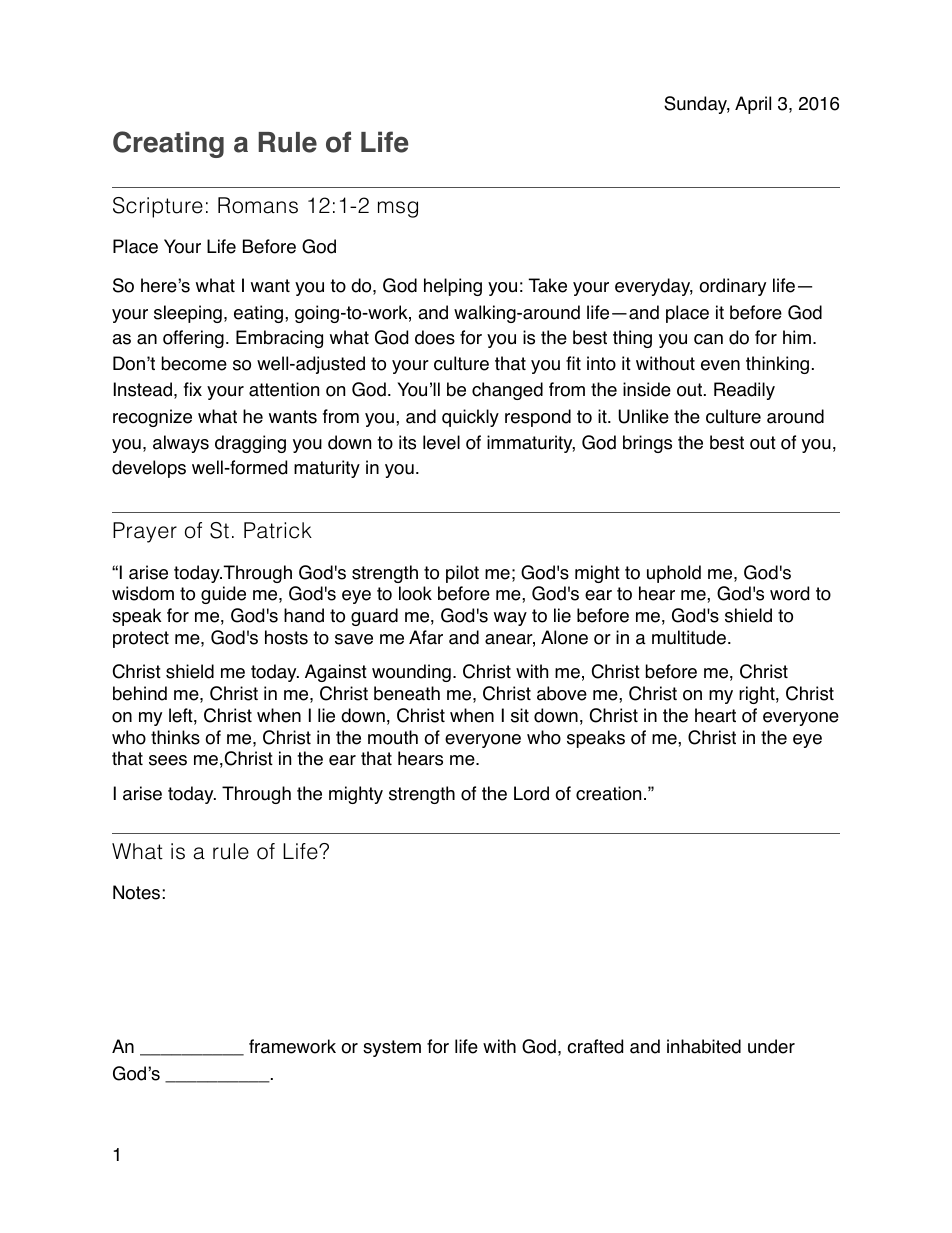 The width and height of the page is (952, 1233). Describe the element at coordinates (462, 574) in the page. I see `pilot` at that location.
